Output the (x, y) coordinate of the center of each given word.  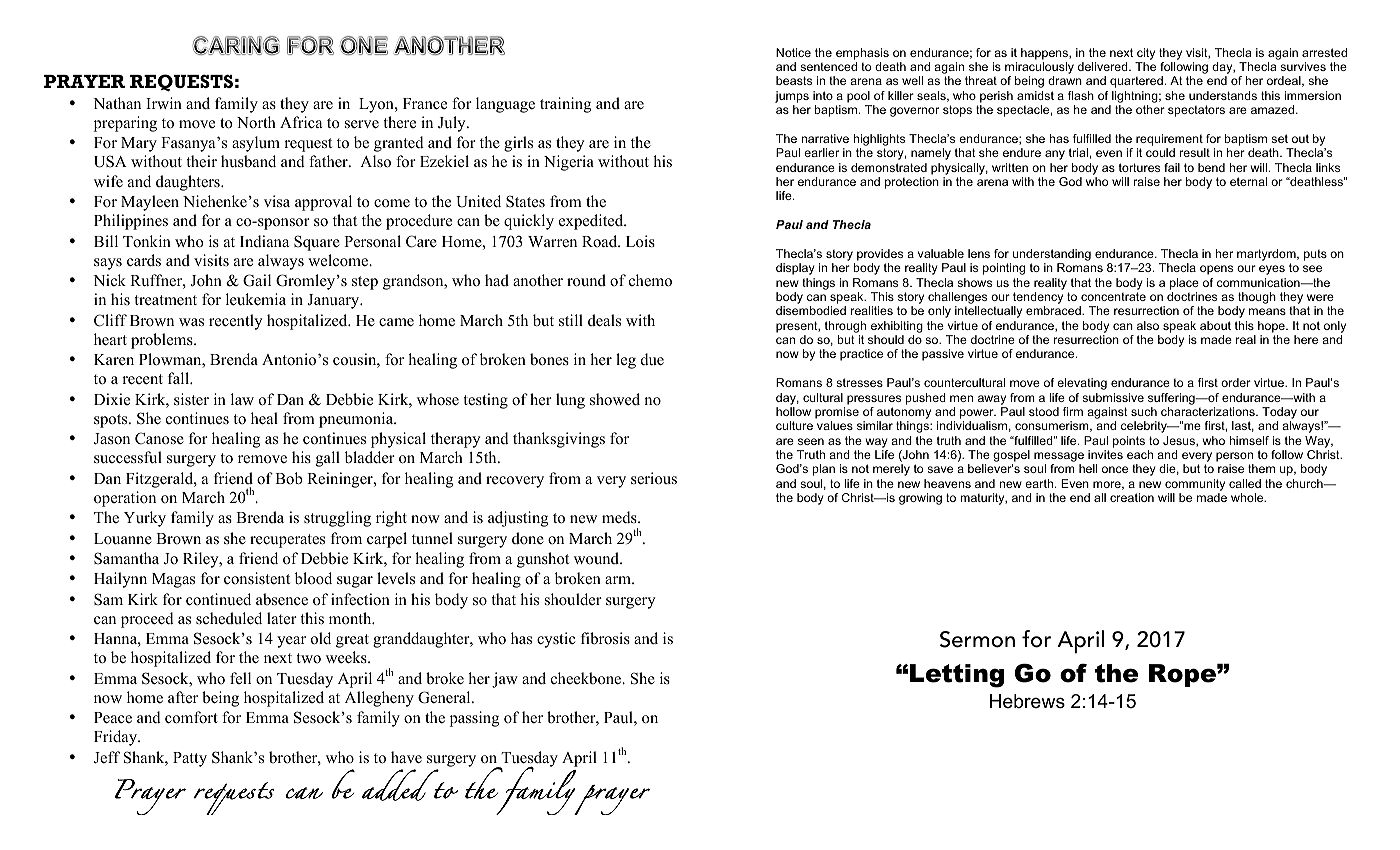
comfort (191, 717)
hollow (793, 411)
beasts (794, 80)
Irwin (164, 103)
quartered (1136, 82)
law (242, 399)
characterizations (1209, 411)
